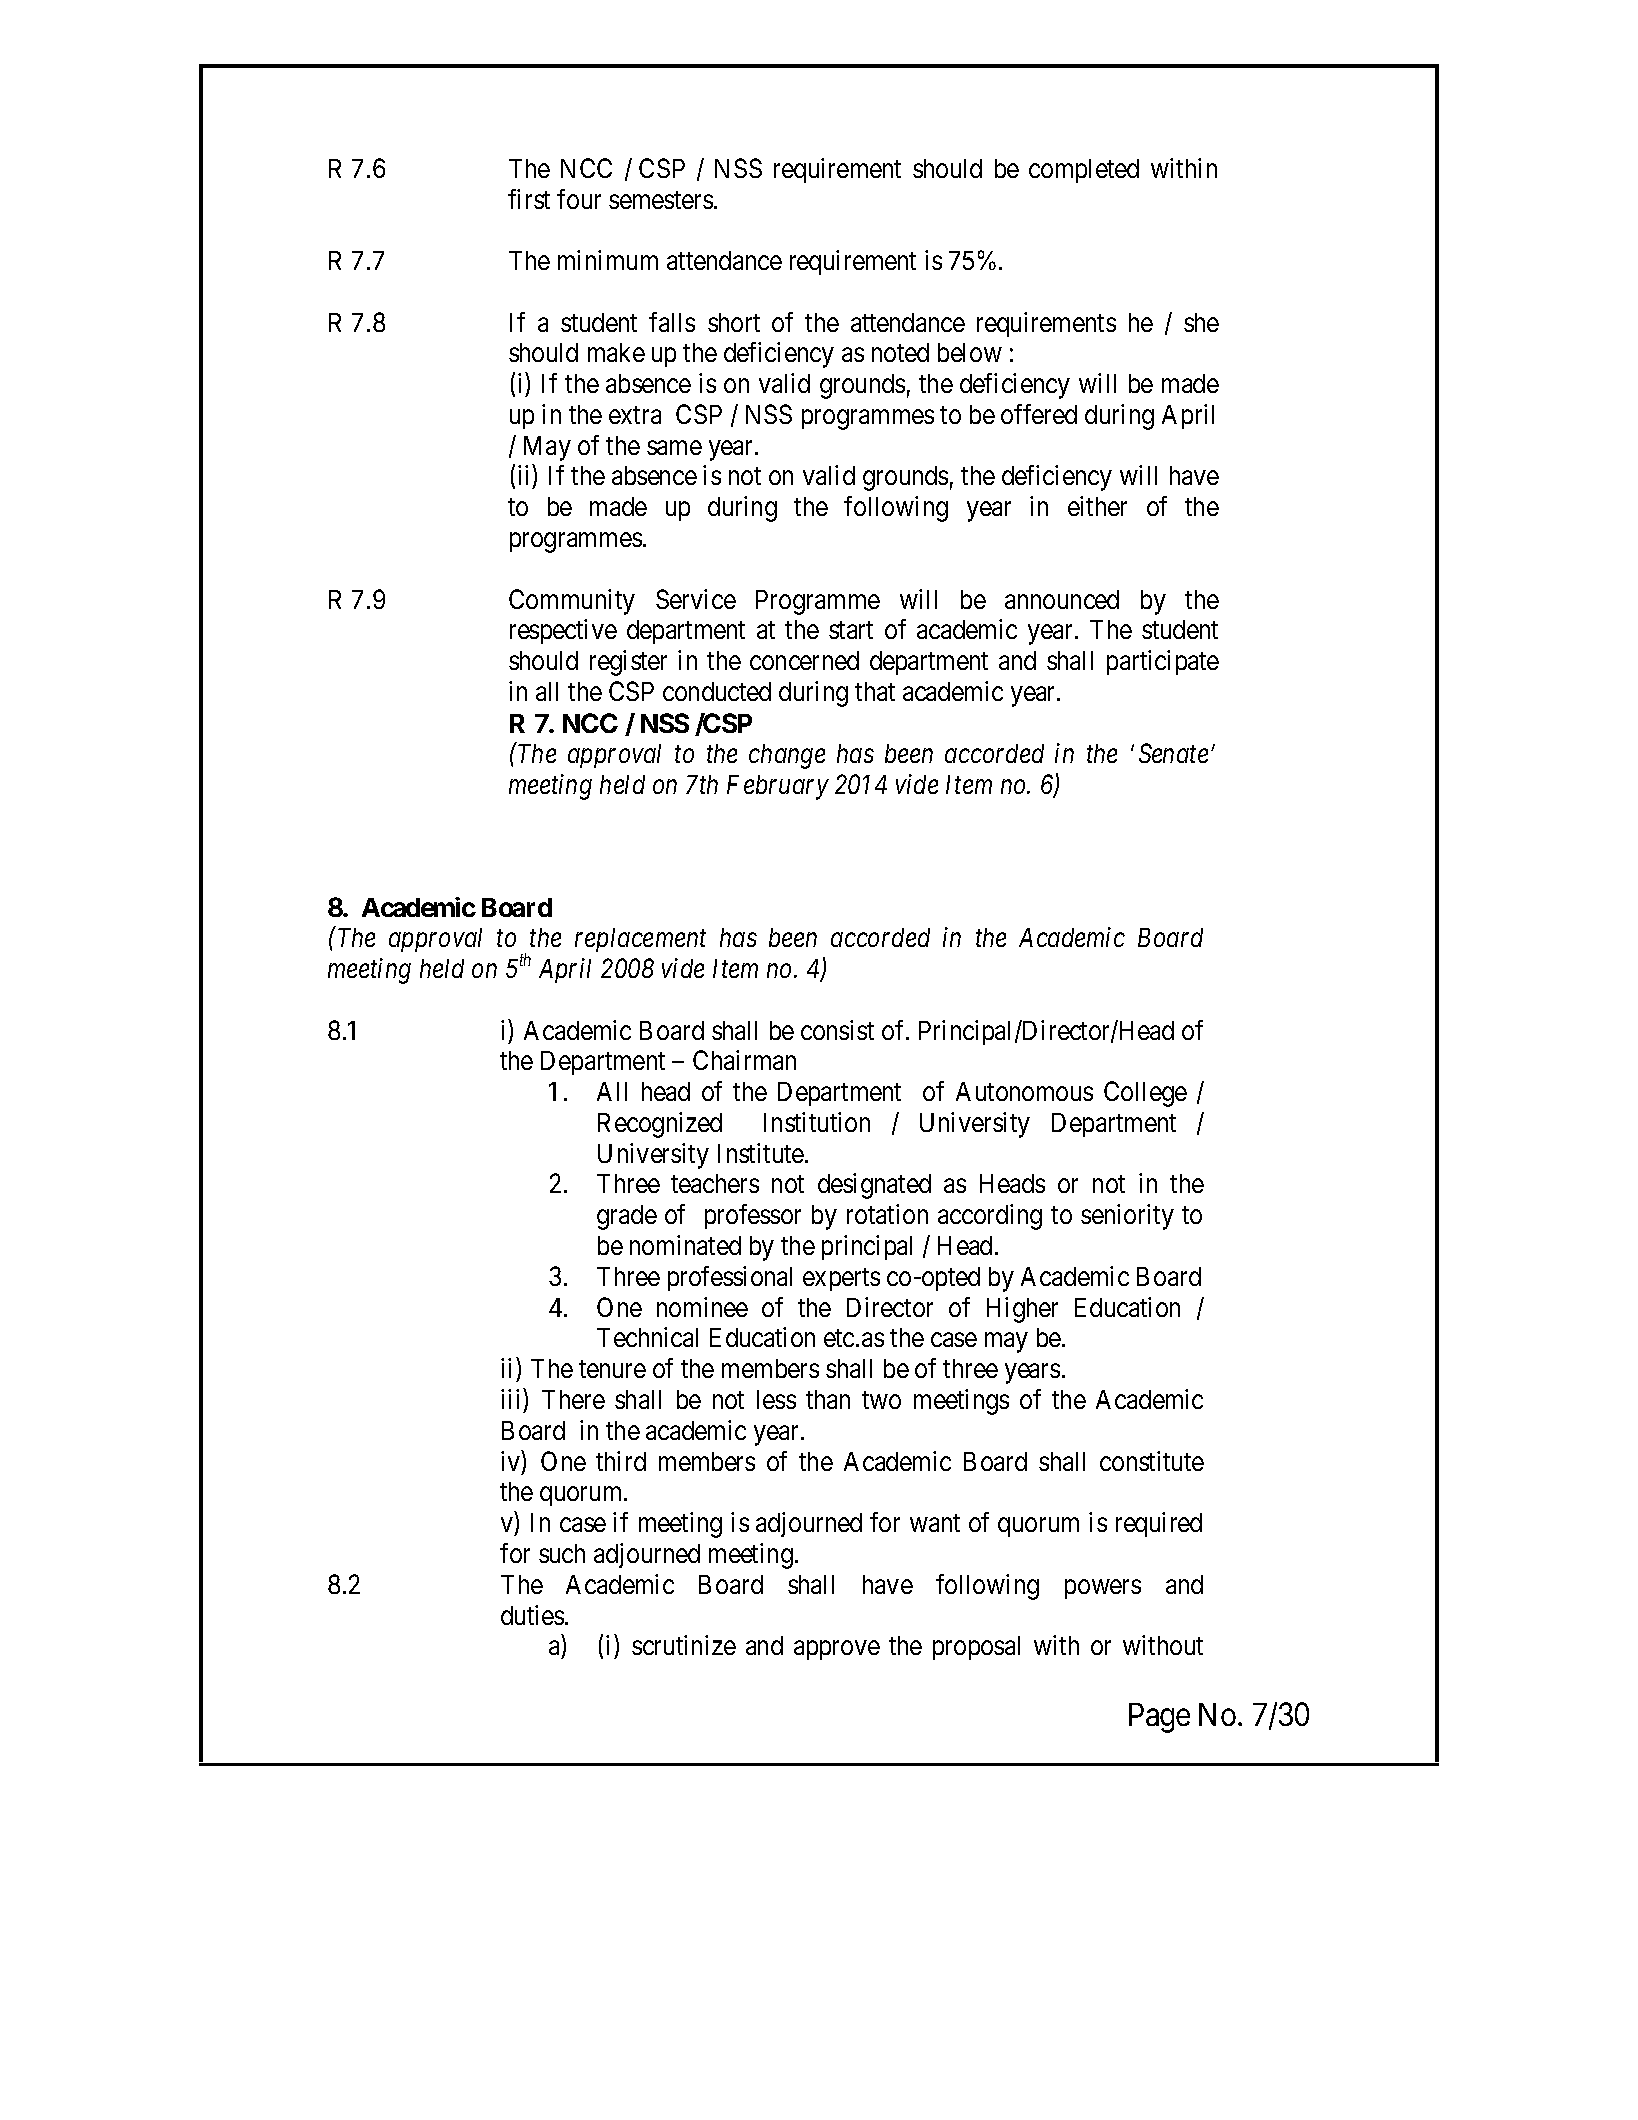 This screenshot has height=2120, width=1638. I want to click on four, so click(579, 199).
